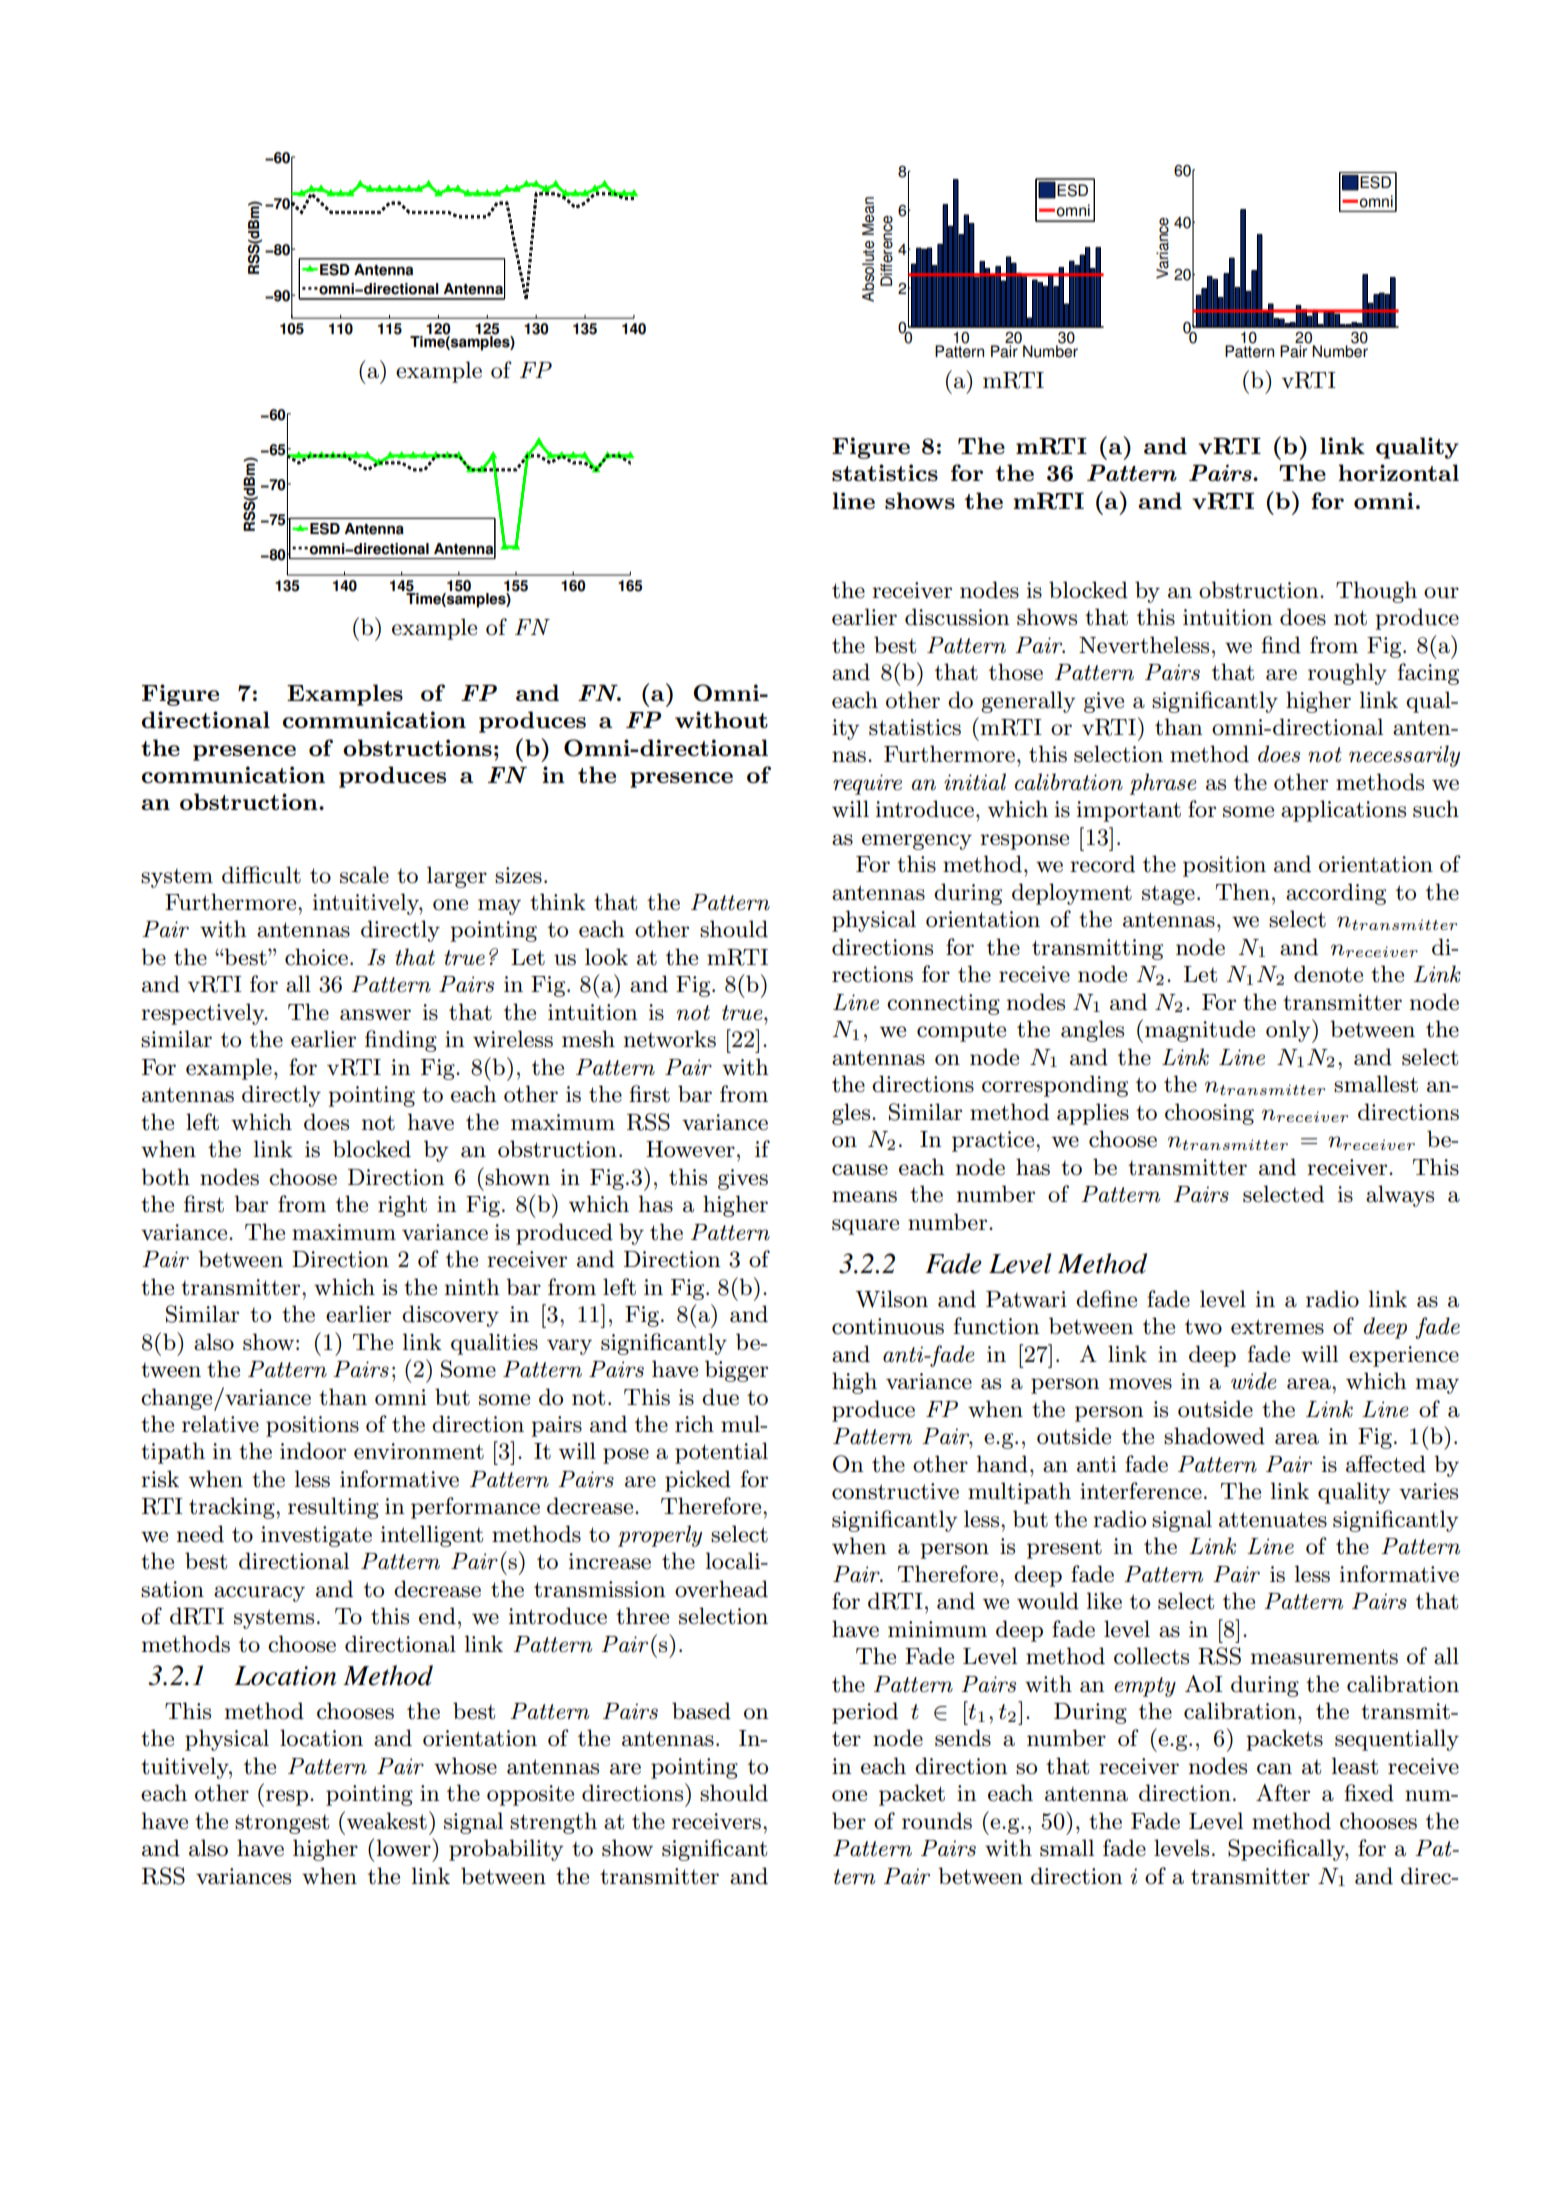 The width and height of the screenshot is (1563, 2211). I want to click on horizontal, so click(1398, 472).
